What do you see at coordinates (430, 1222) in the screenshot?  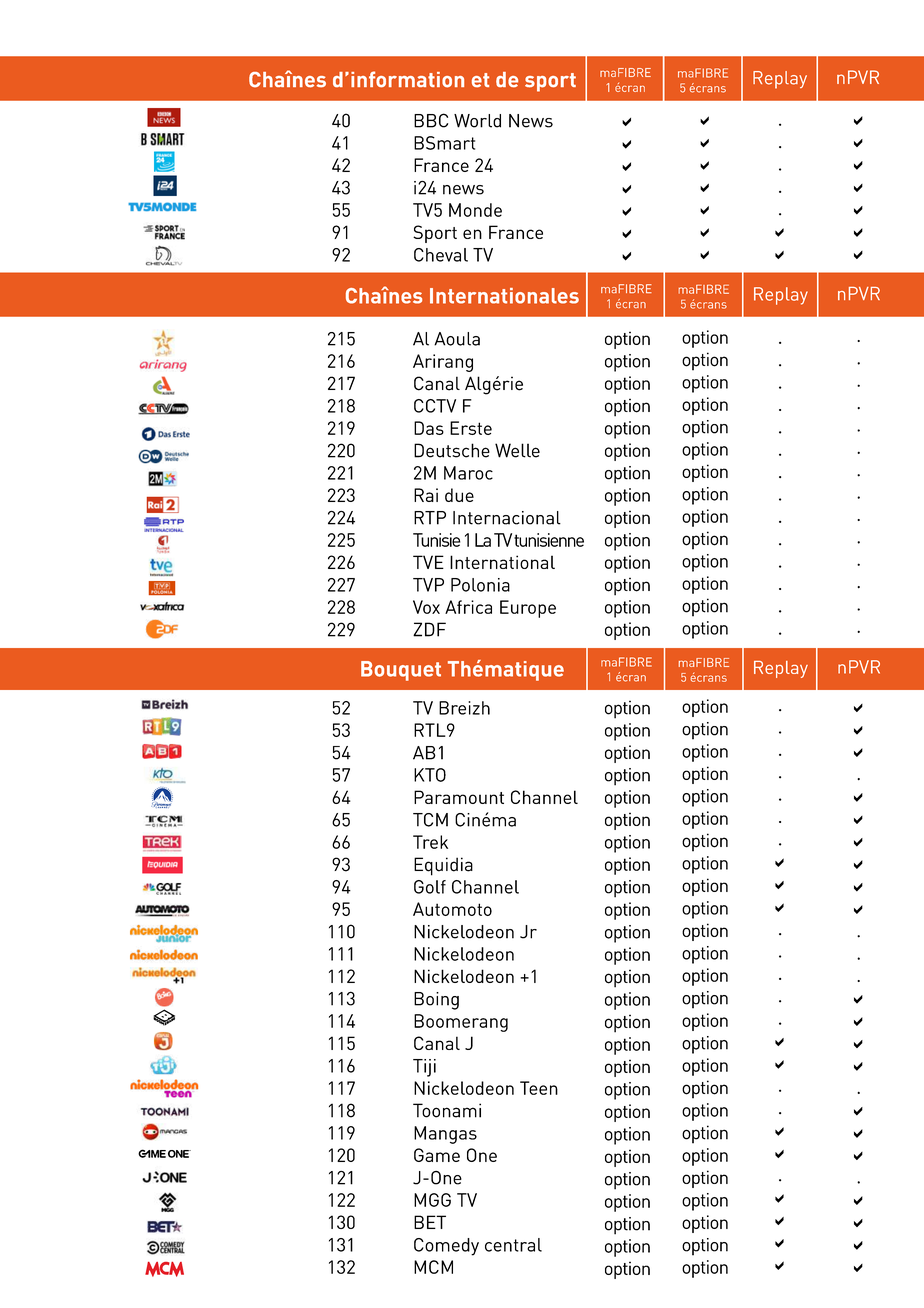 I see `BET` at bounding box center [430, 1222].
